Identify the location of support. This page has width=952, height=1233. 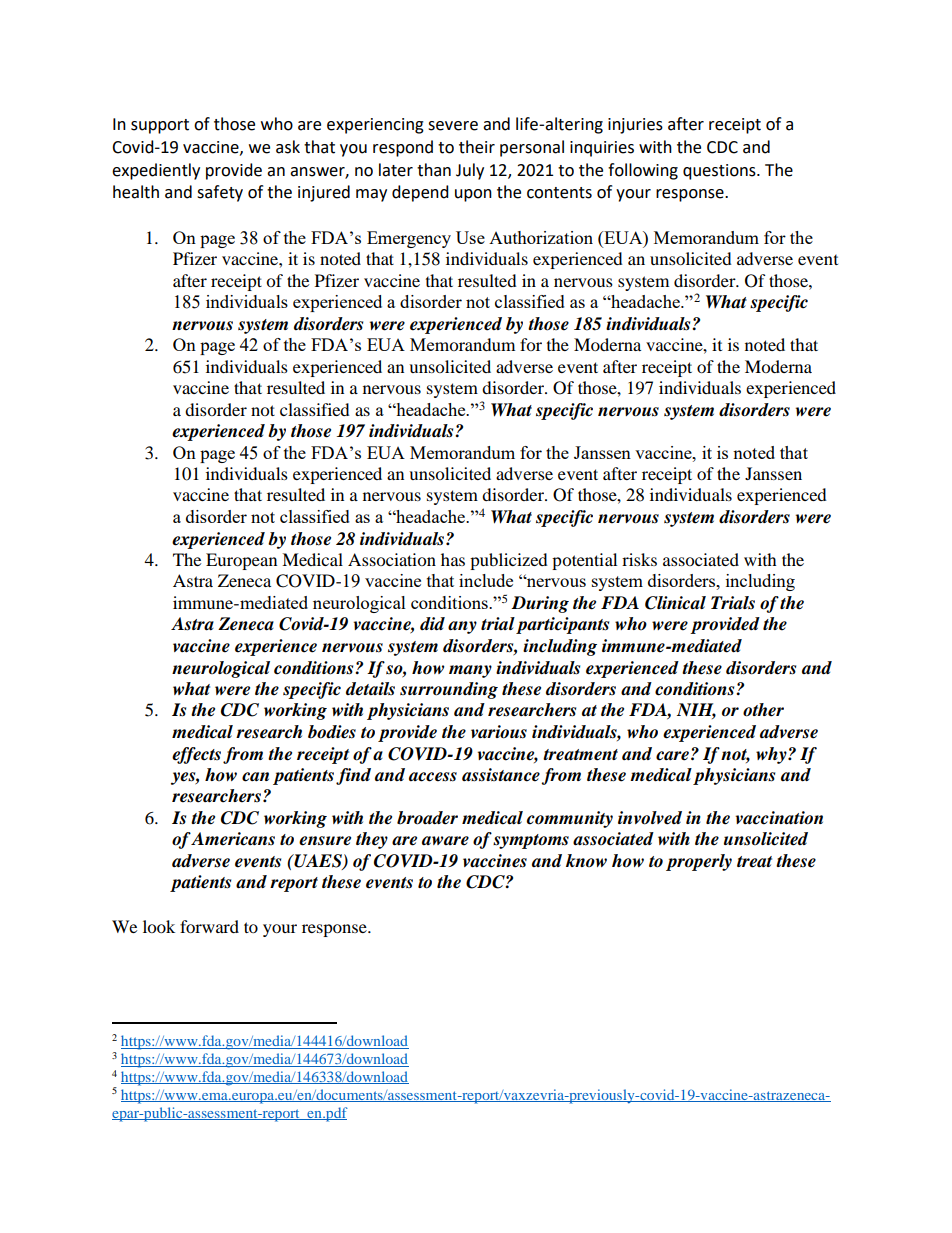
(160, 126).
